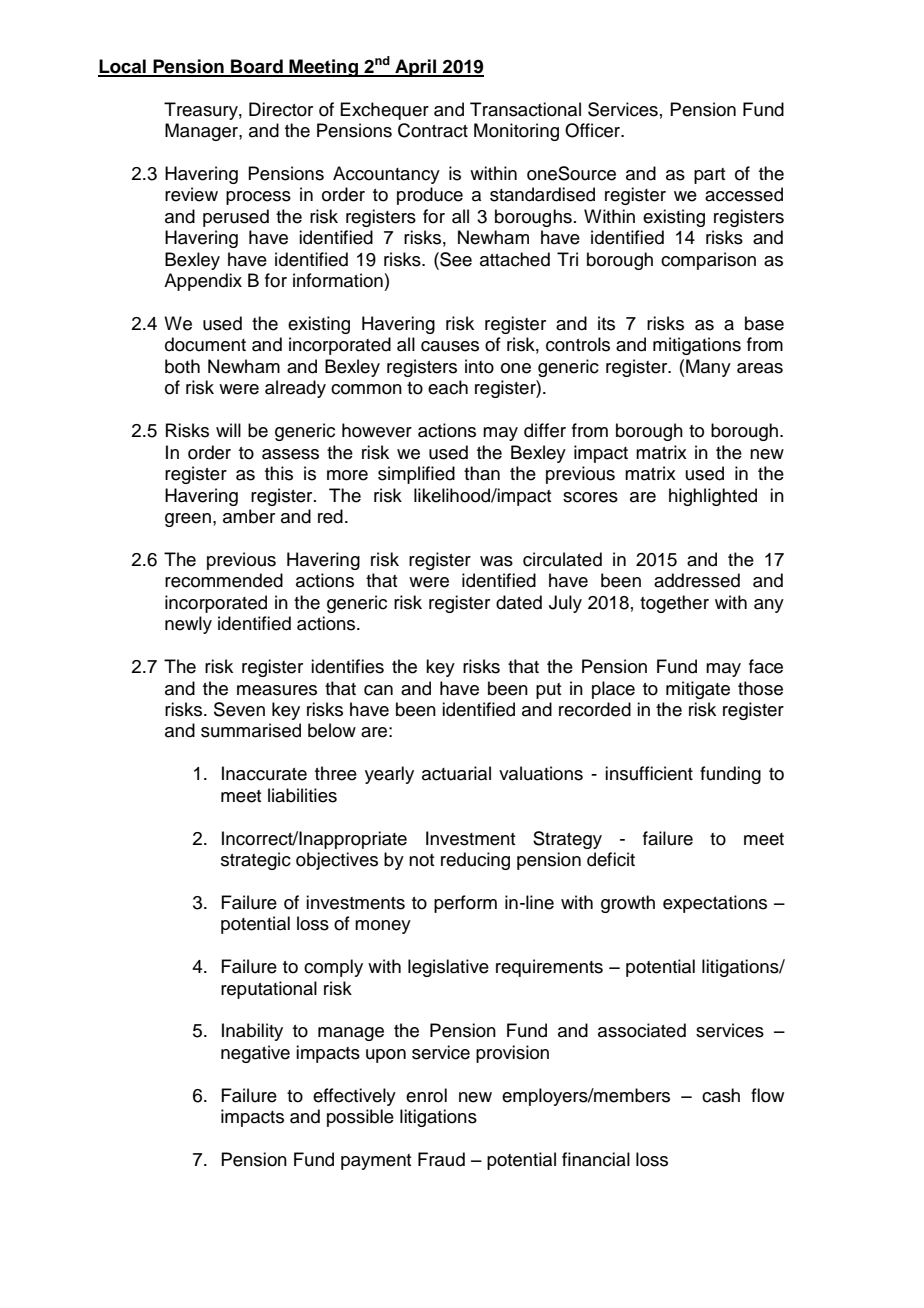 The width and height of the document is (924, 1308). What do you see at coordinates (416, 475) in the document?
I see `simplified` at bounding box center [416, 475].
